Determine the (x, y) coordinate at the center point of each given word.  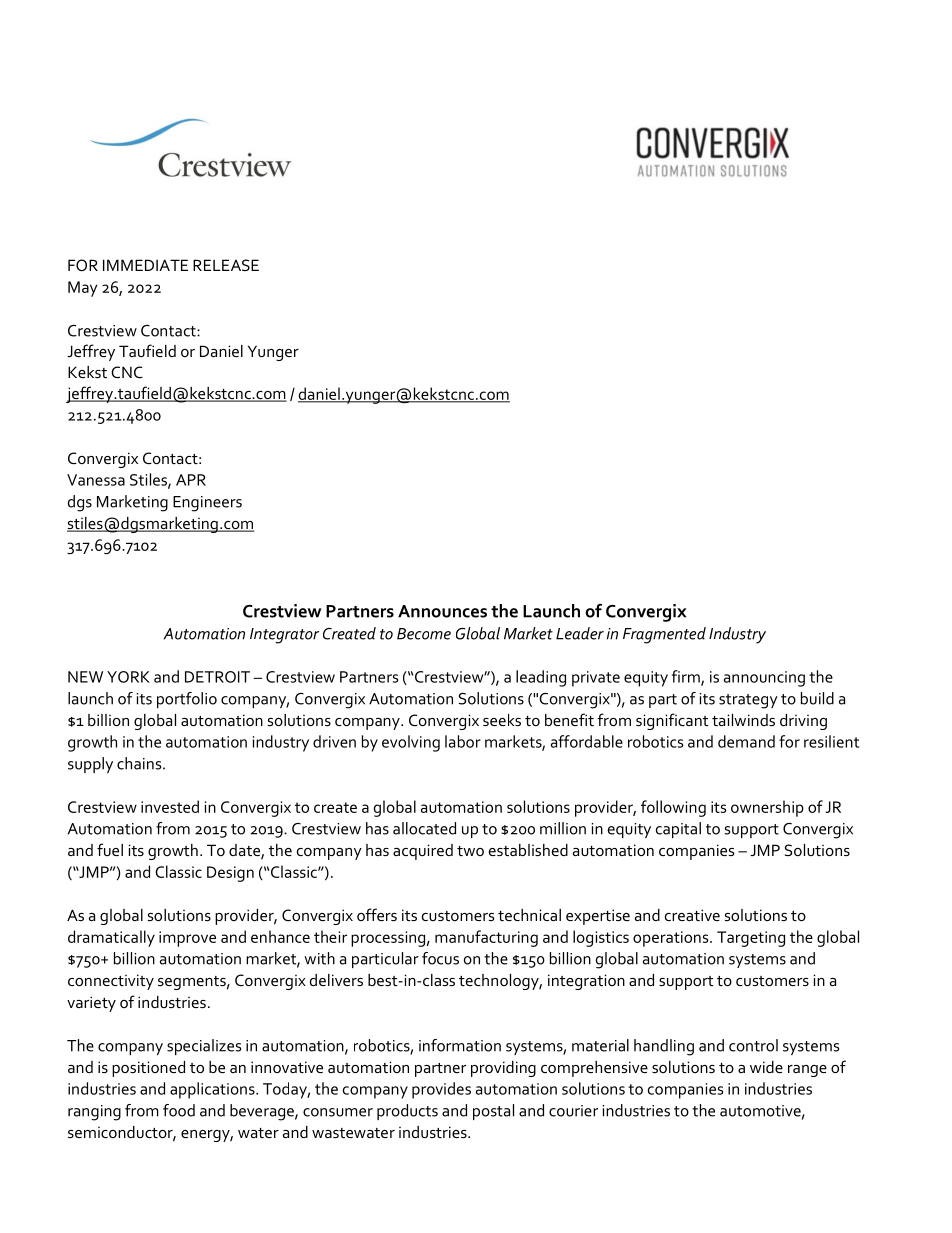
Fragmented (664, 635)
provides (441, 1090)
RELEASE (226, 265)
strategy (748, 701)
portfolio (187, 700)
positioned (148, 1069)
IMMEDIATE (145, 265)
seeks (502, 720)
